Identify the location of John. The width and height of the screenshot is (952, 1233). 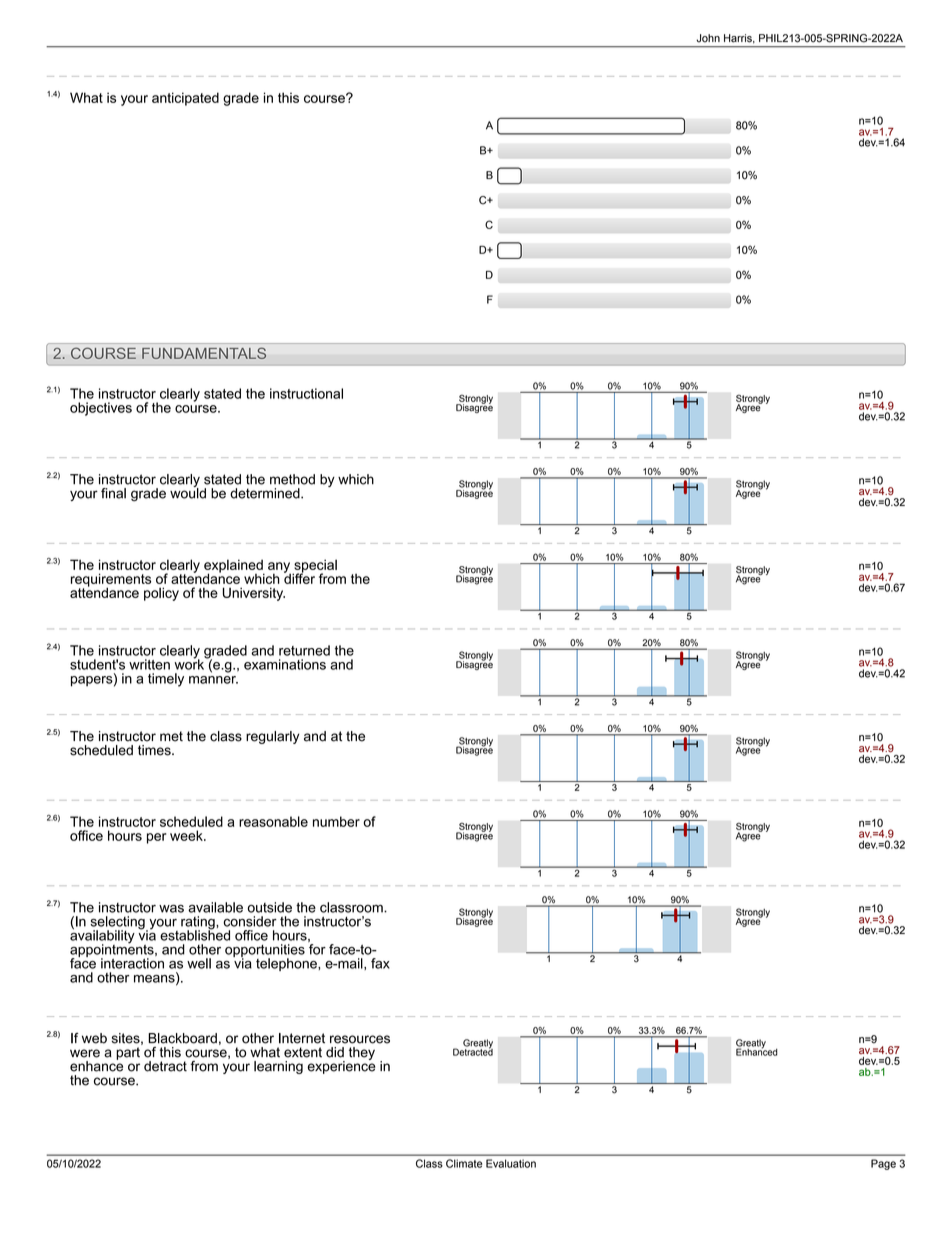
(708, 38).
